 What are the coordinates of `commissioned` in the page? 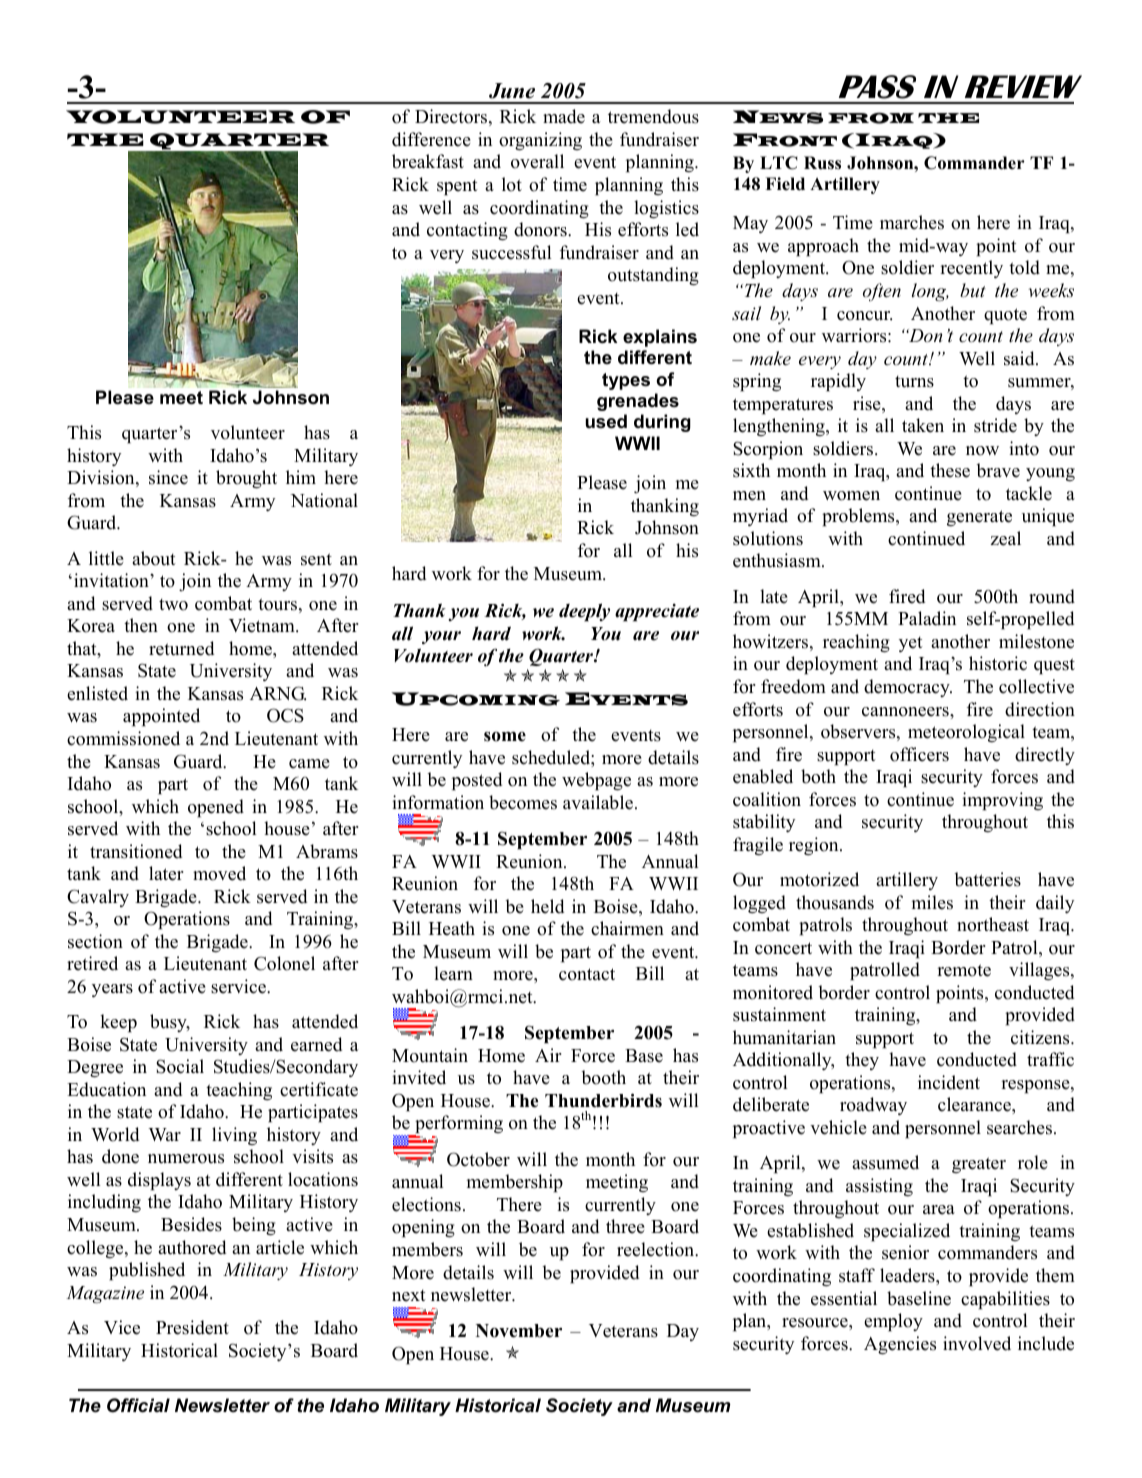 It's located at (123, 738).
